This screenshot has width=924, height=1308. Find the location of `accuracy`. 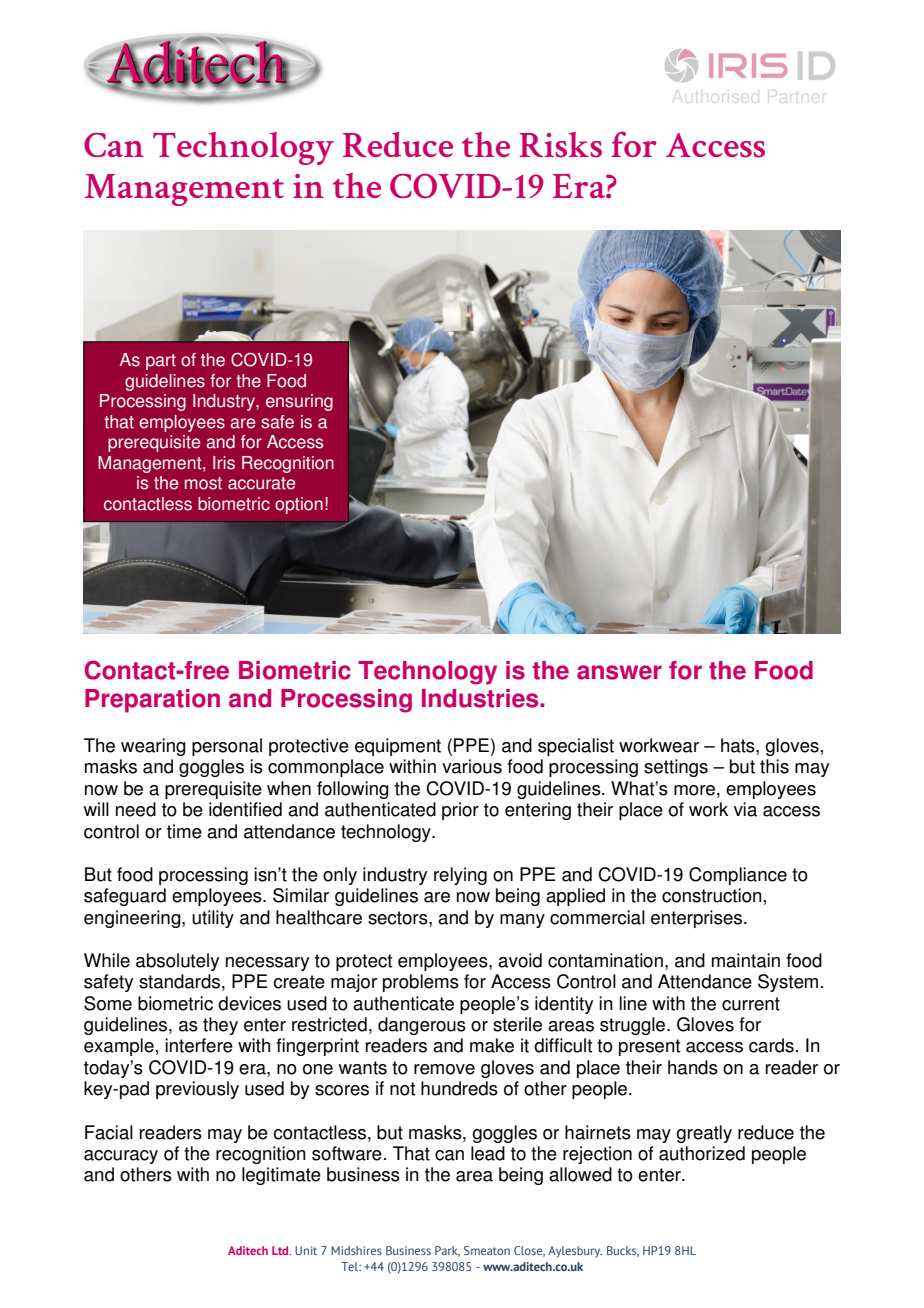

accuracy is located at coordinates (121, 1157).
